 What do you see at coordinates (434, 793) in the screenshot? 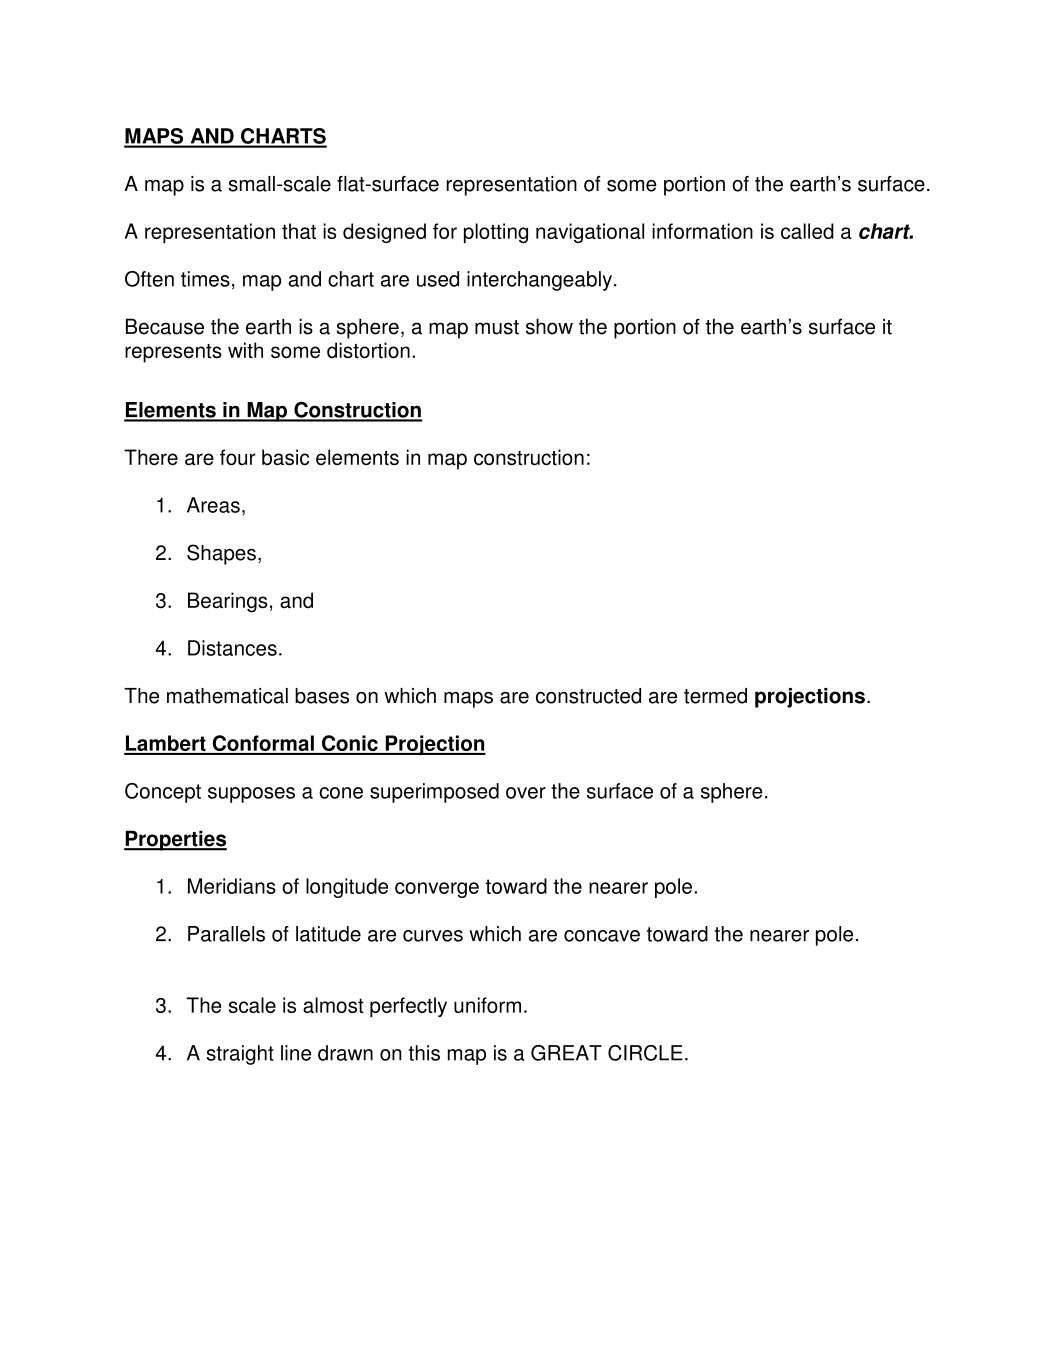
I see `superimposed` at bounding box center [434, 793].
